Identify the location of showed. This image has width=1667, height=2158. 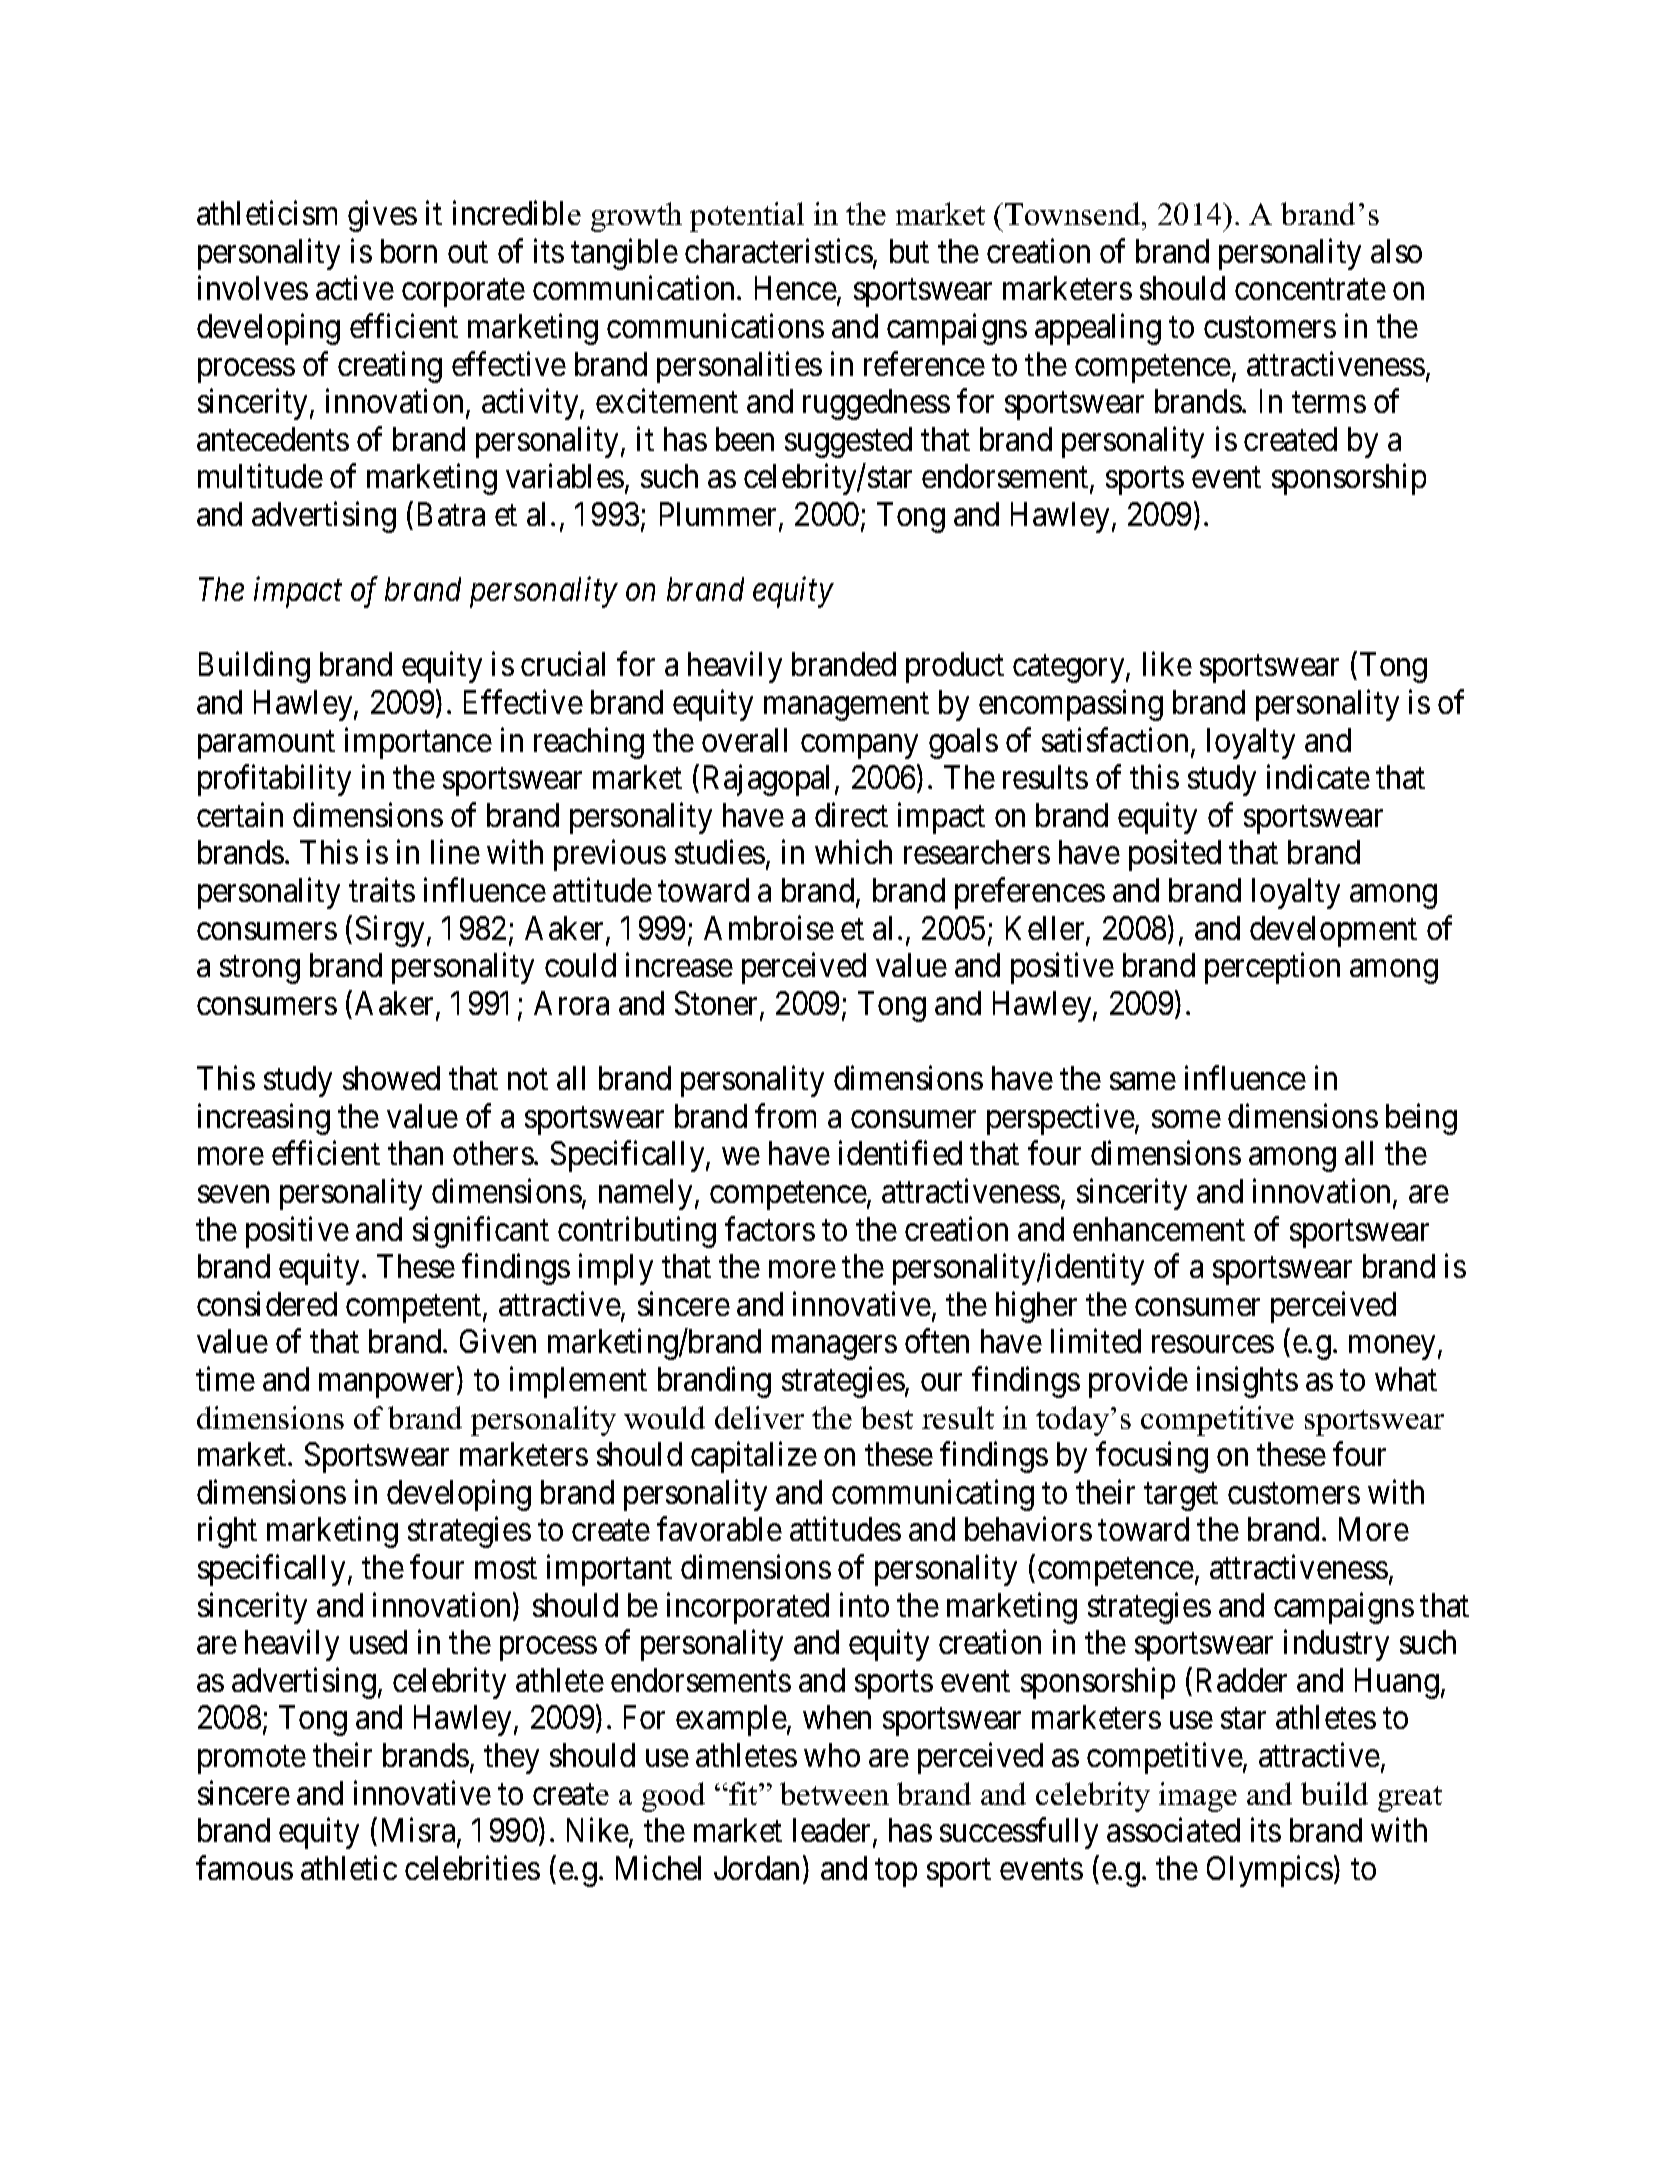
(391, 1078).
